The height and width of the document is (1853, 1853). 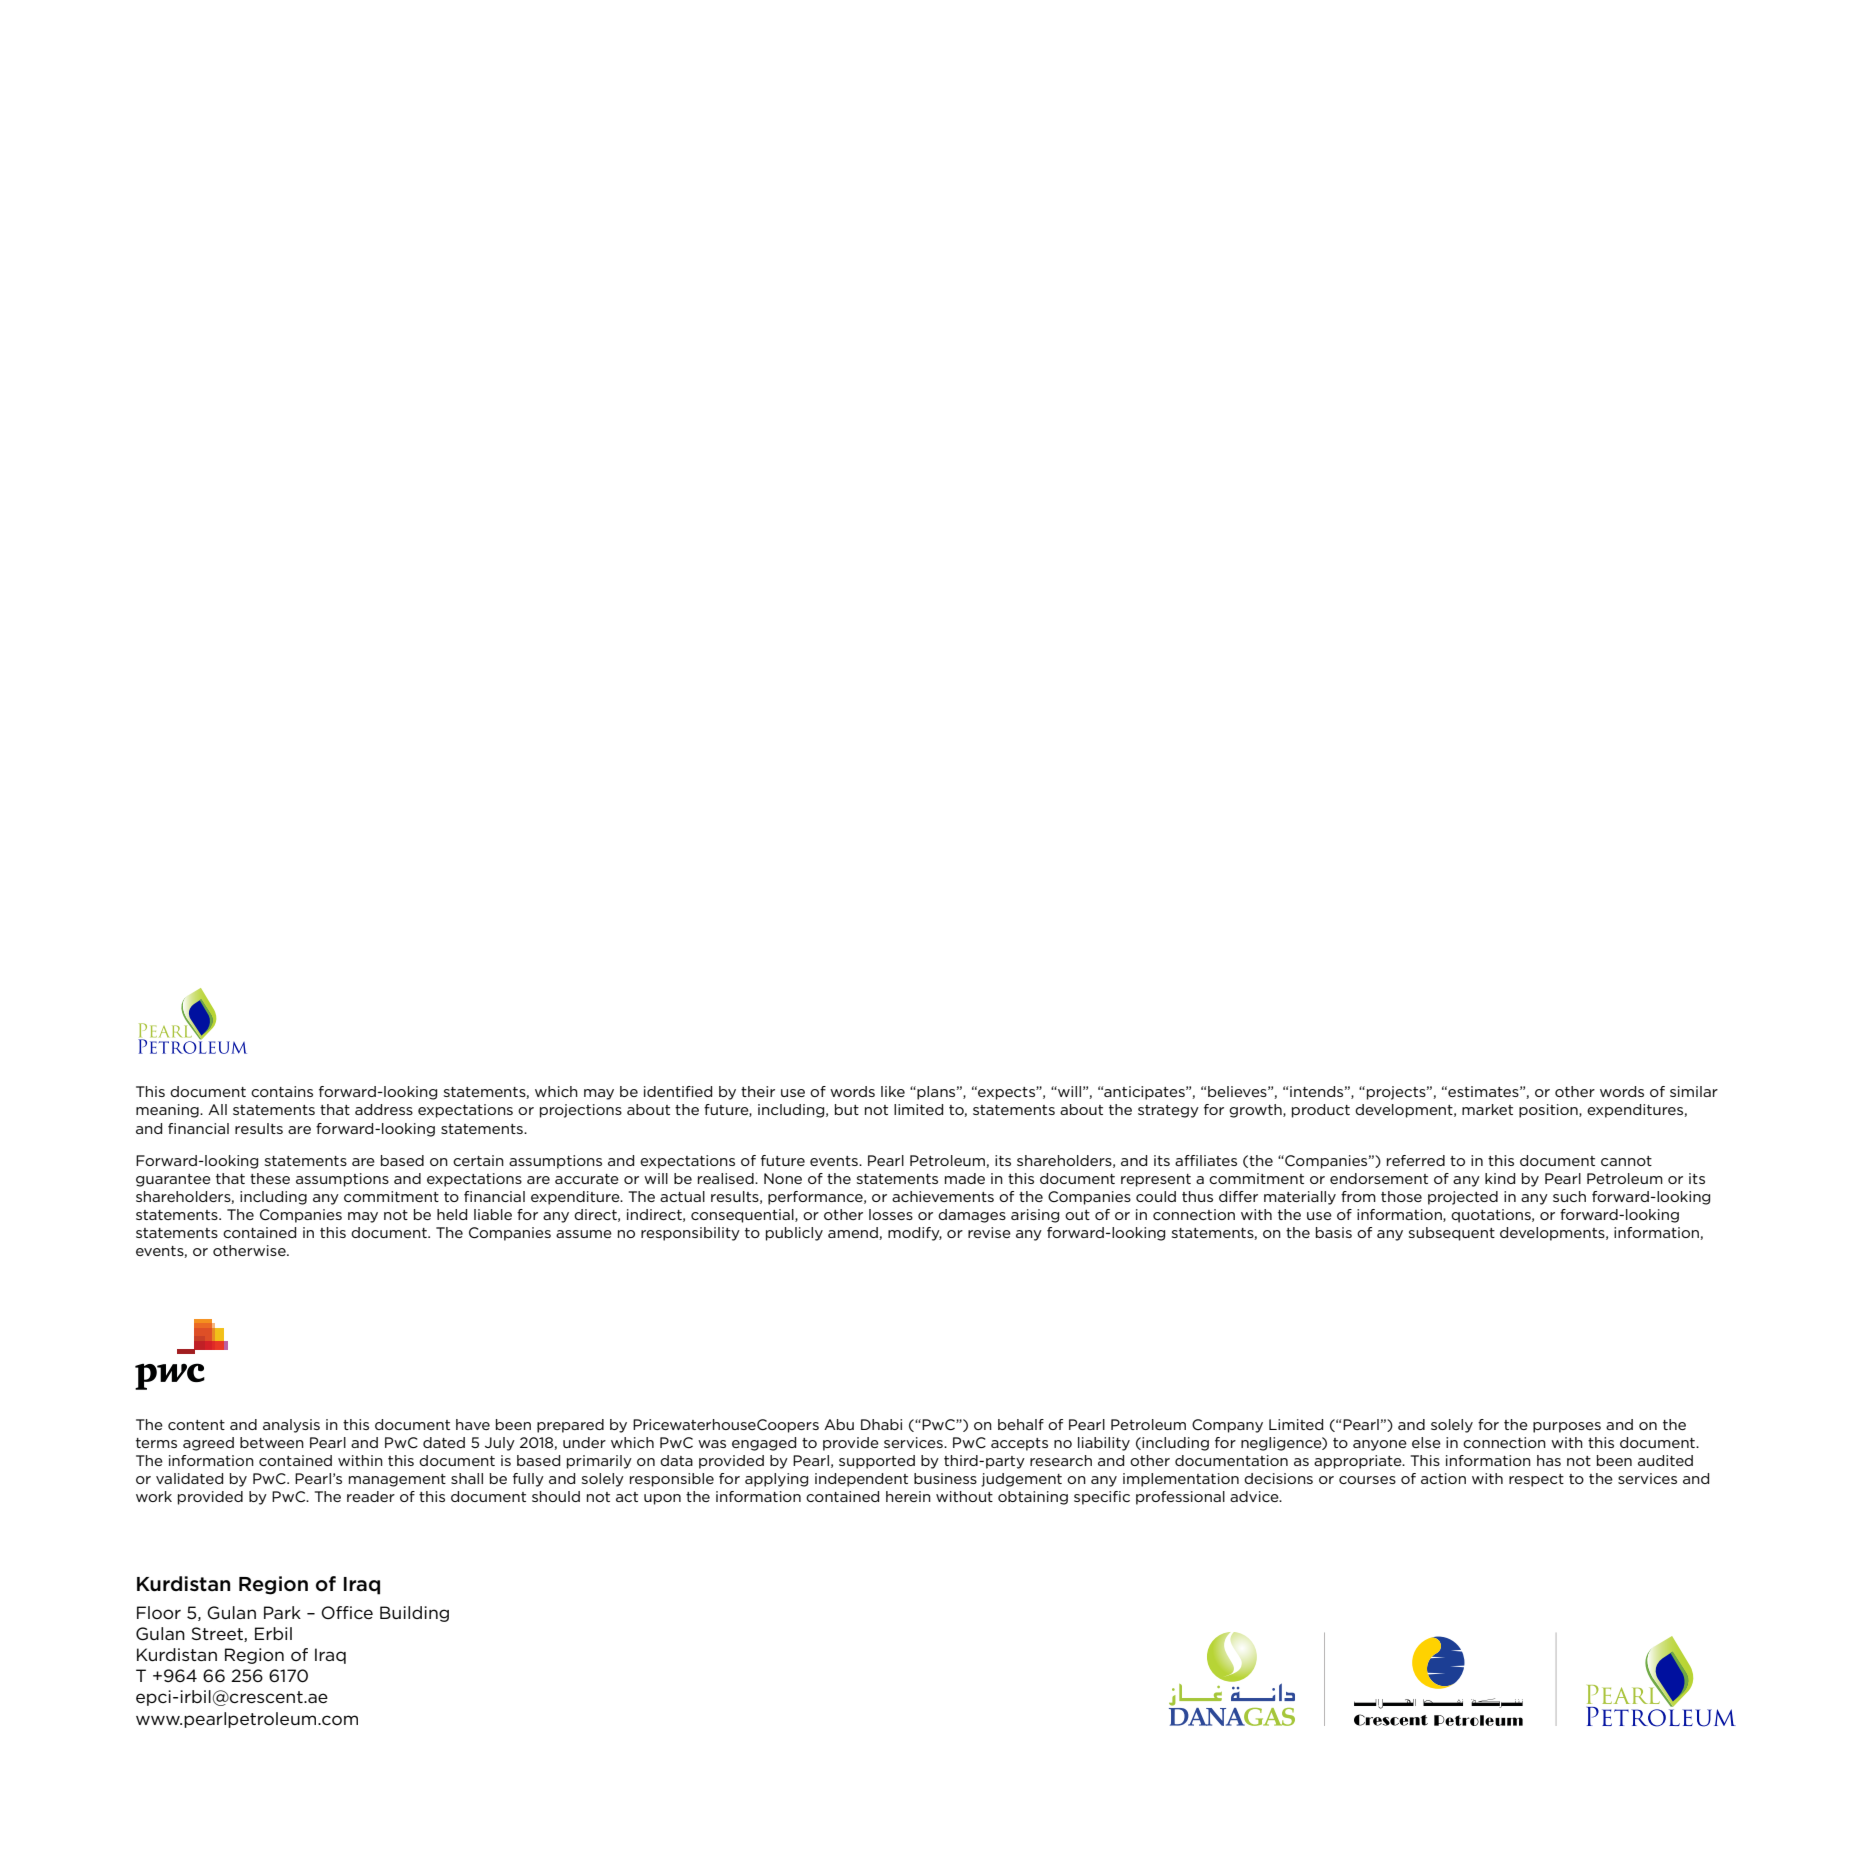 I want to click on market, so click(x=1487, y=1109).
